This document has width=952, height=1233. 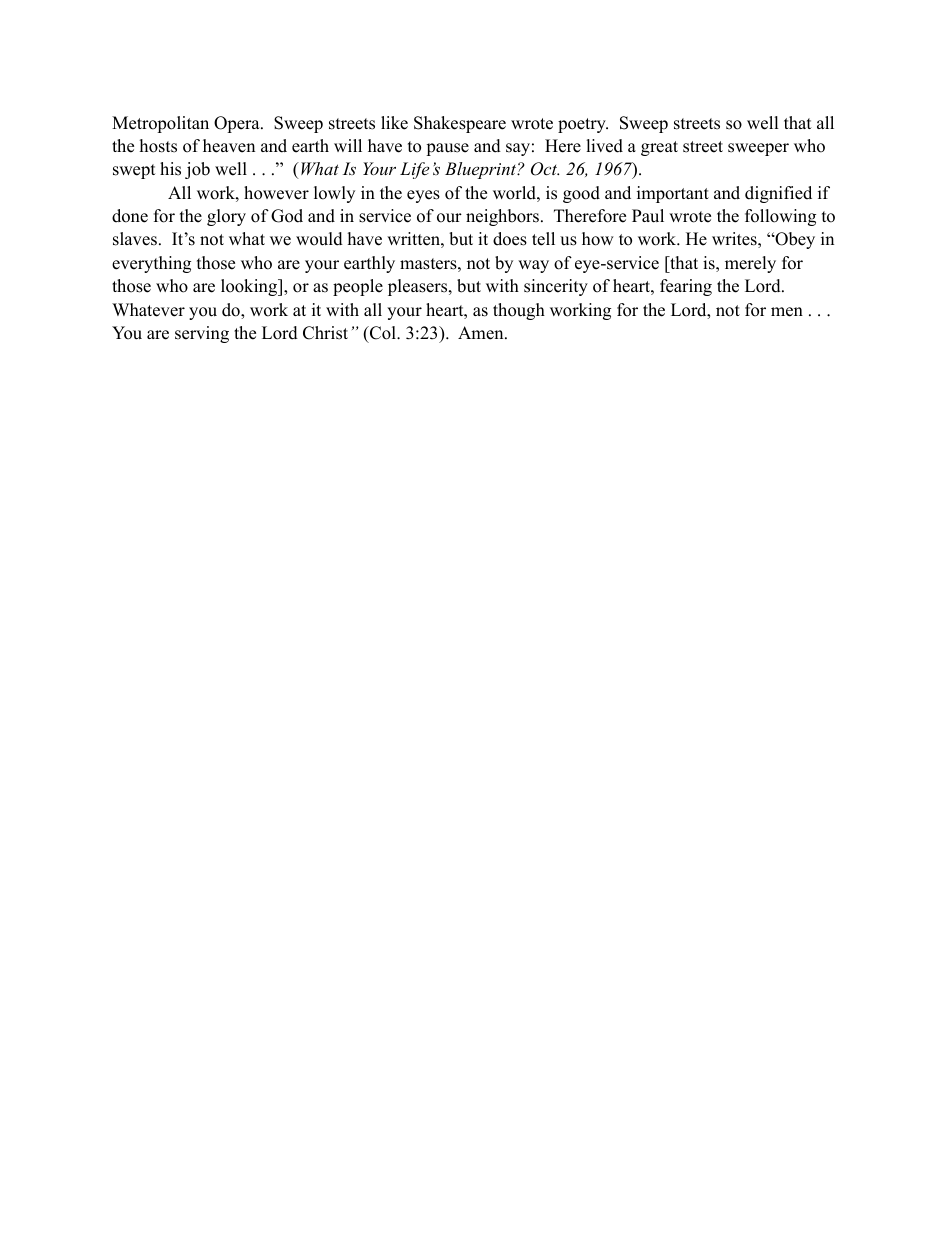 What do you see at coordinates (226, 217) in the document?
I see `glory` at bounding box center [226, 217].
